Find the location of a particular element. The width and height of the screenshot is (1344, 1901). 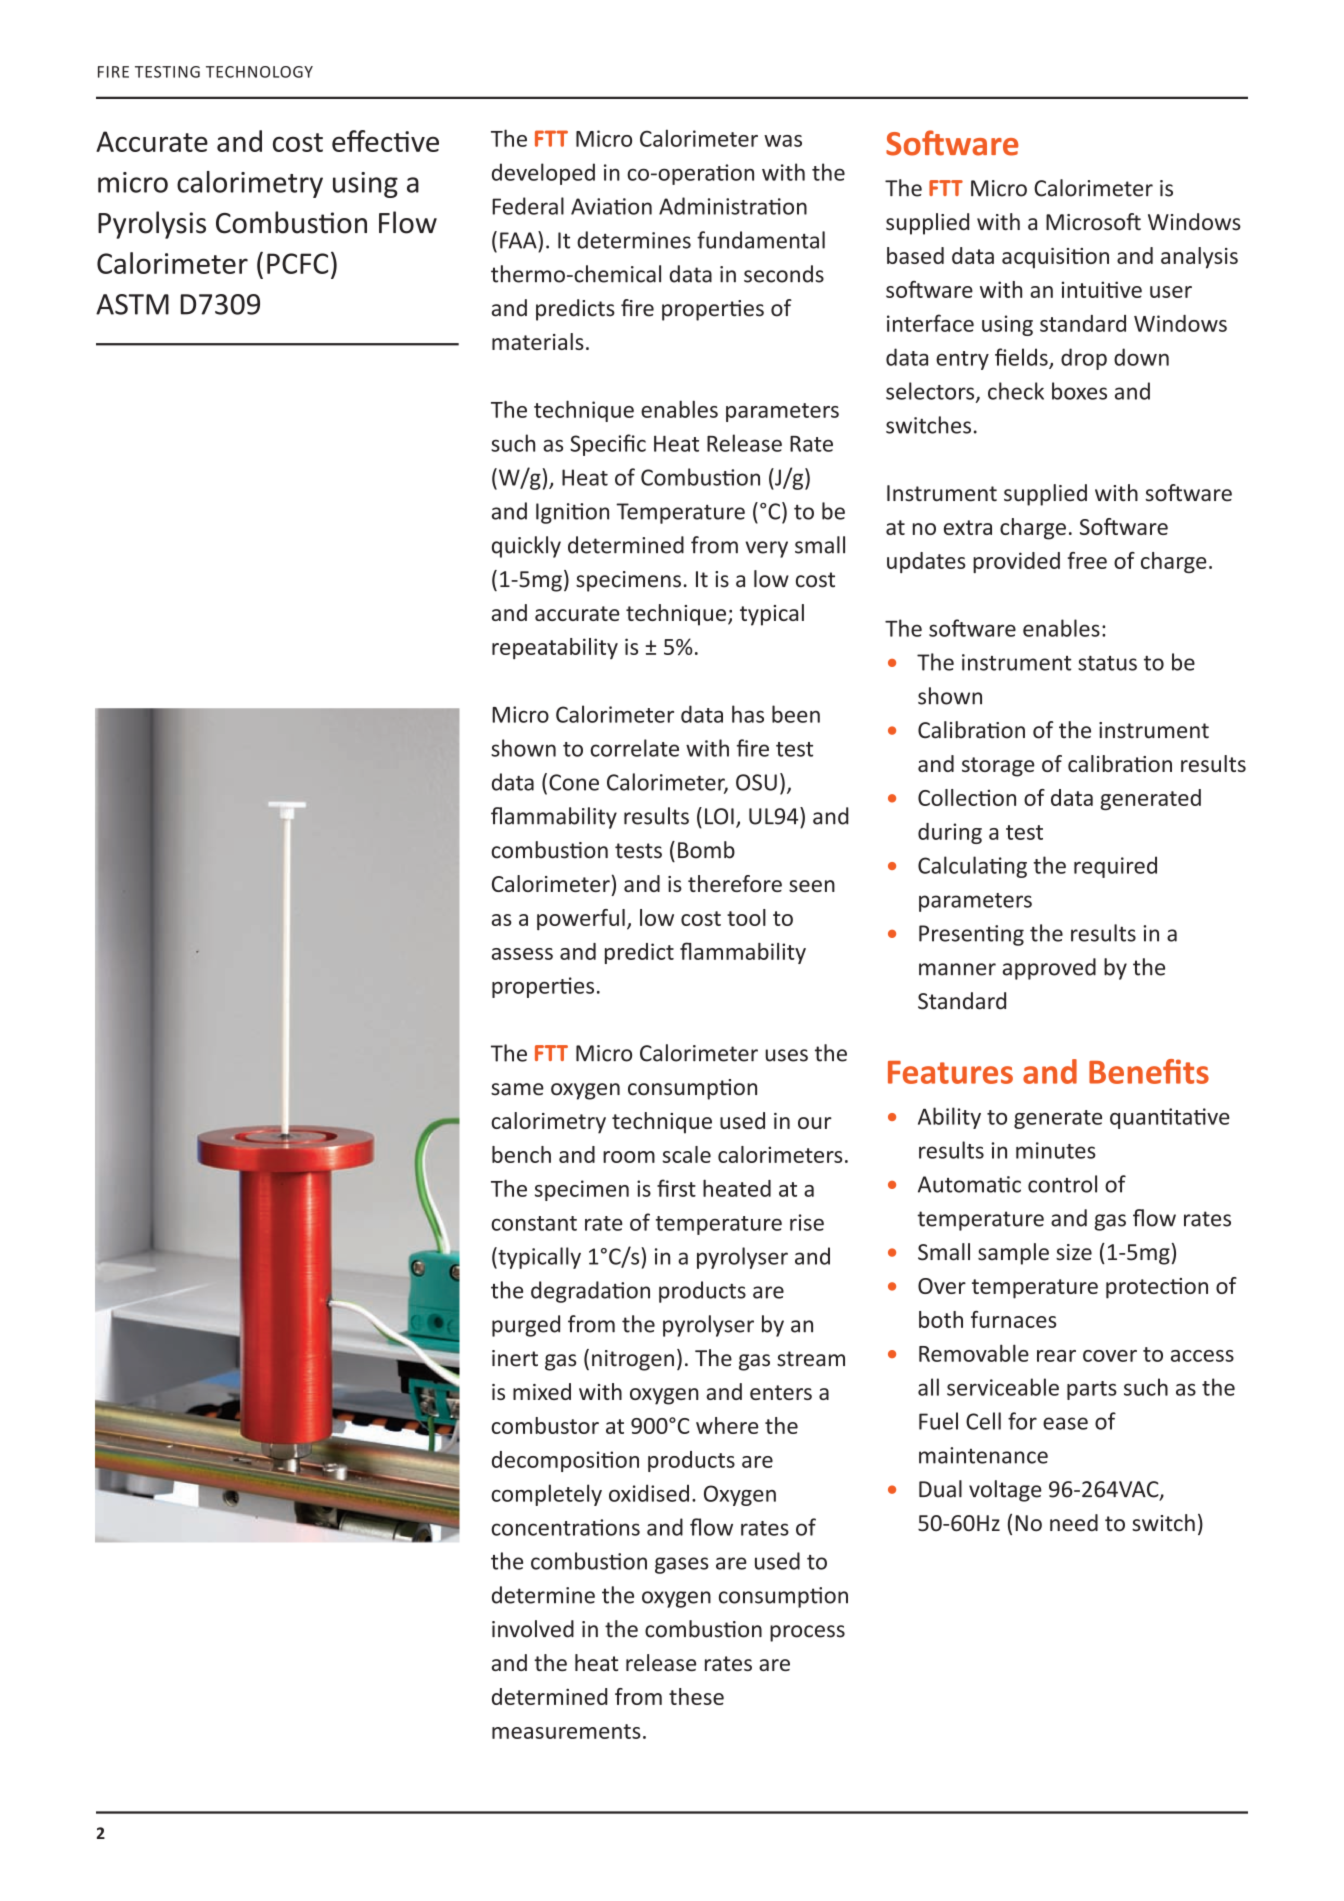

status is located at coordinates (1107, 663).
